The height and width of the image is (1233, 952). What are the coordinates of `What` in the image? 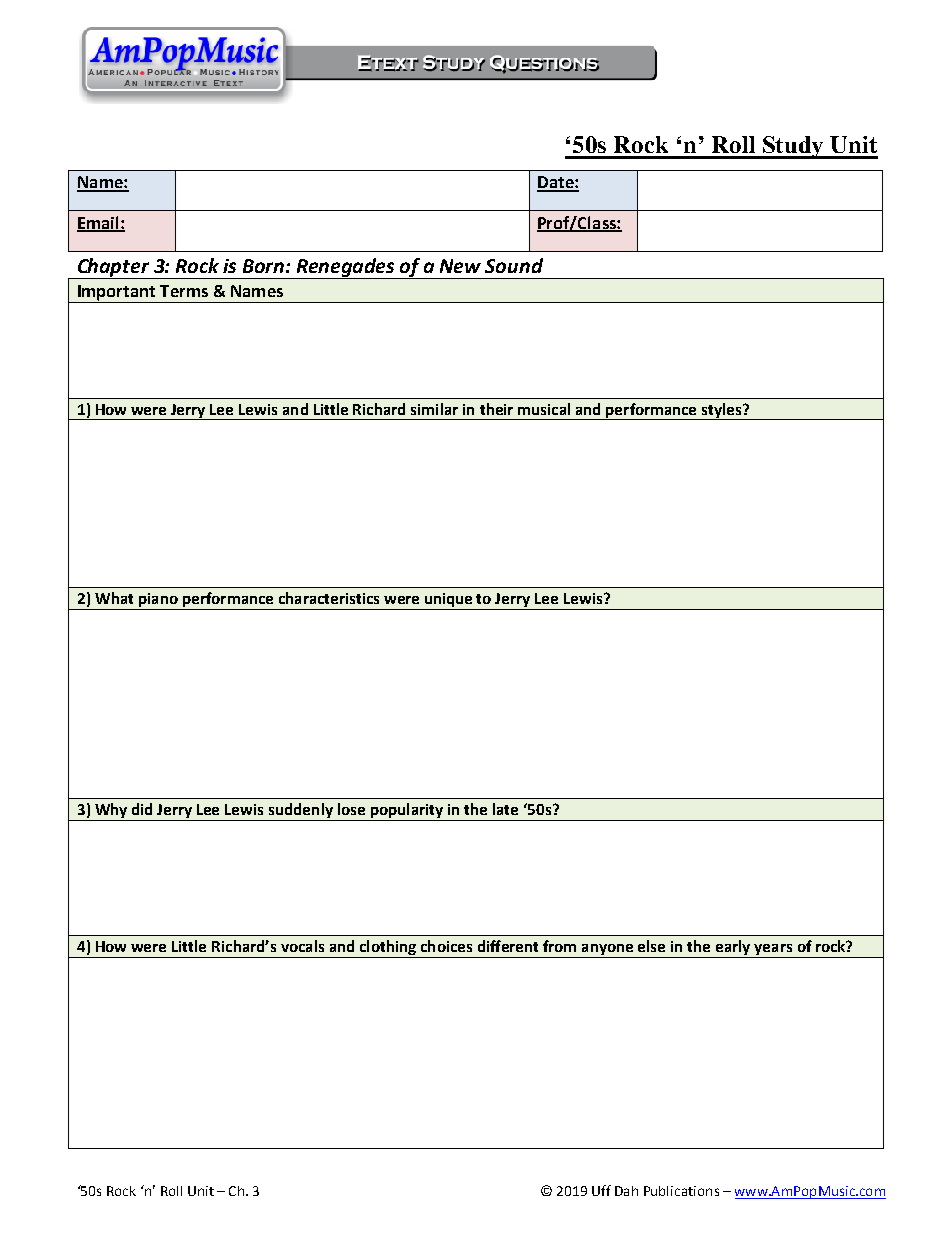 It's located at (114, 598).
